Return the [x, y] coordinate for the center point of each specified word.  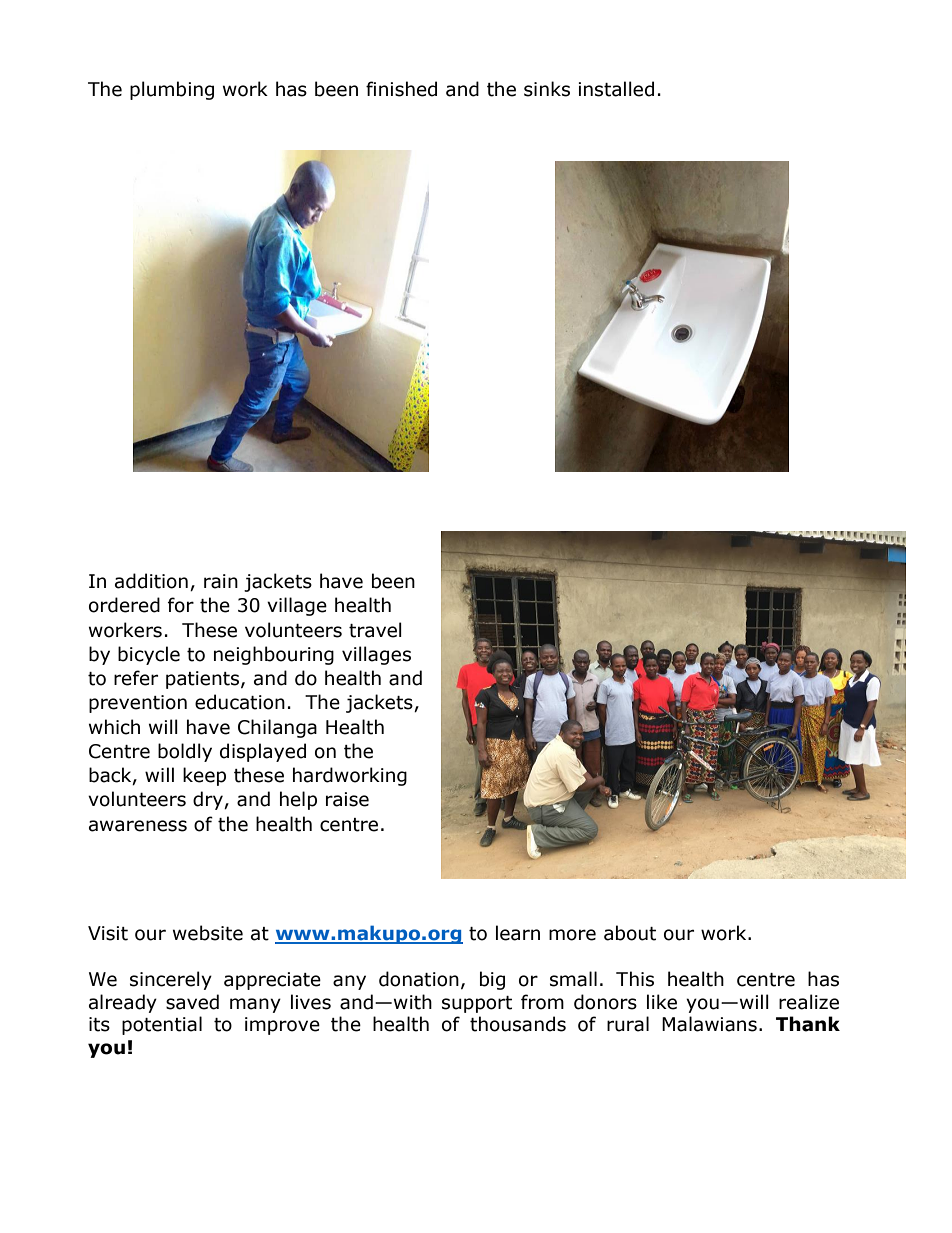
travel [375, 630]
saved [192, 1002]
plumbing [172, 90]
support [477, 1004]
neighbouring [274, 655]
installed [616, 89]
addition [151, 581]
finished [401, 89]
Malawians [709, 1024]
